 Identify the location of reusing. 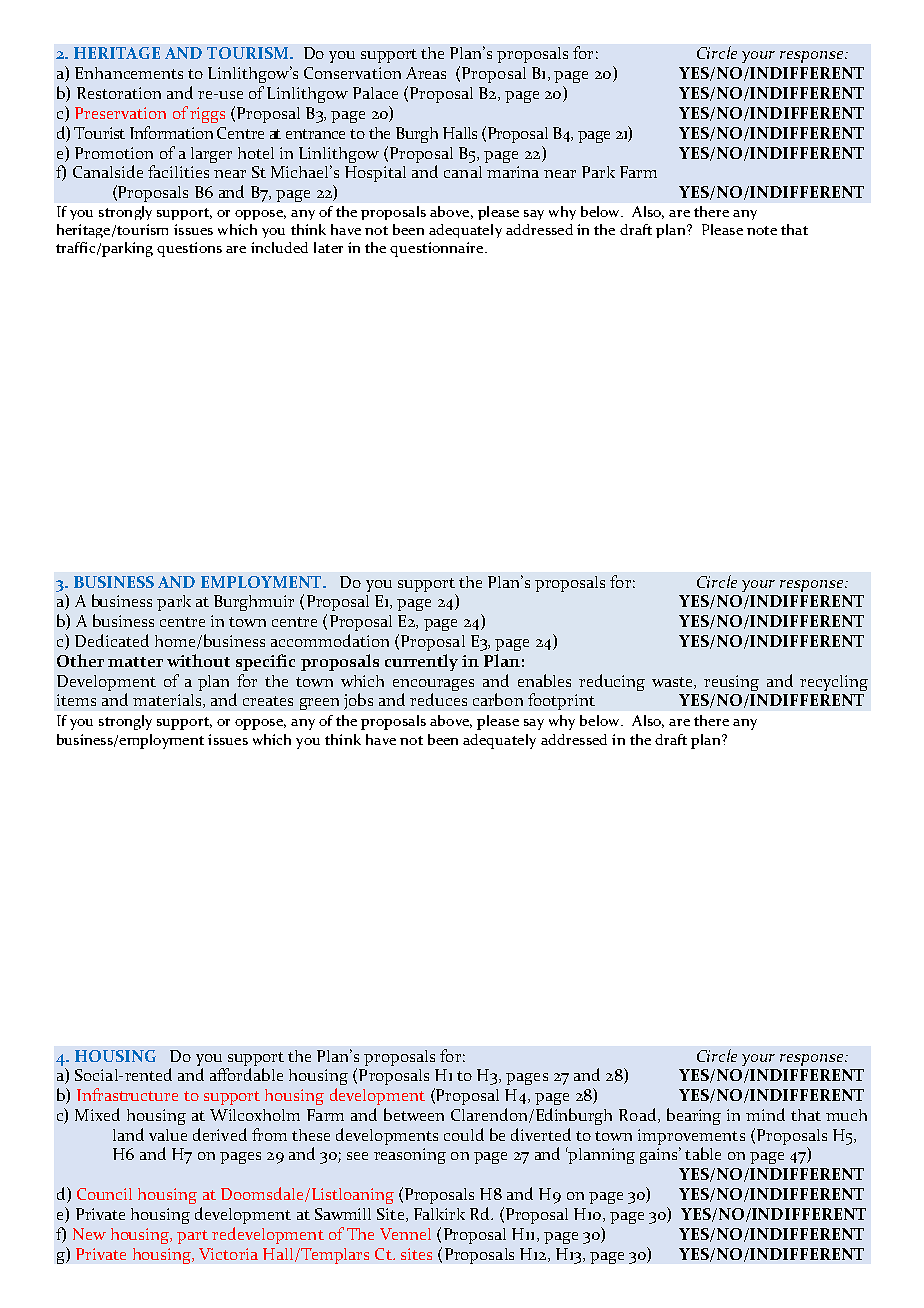
(731, 683).
